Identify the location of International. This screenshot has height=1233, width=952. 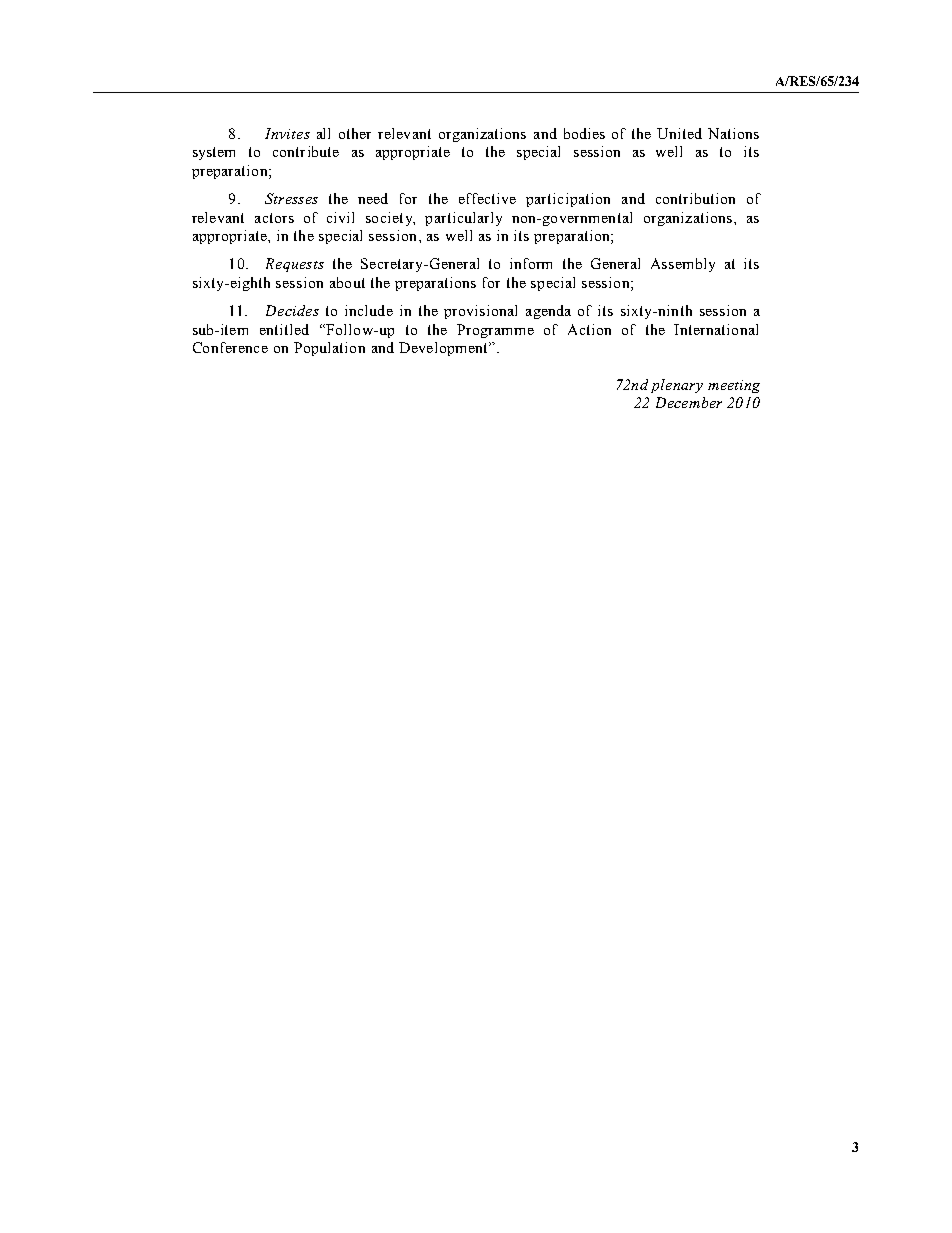
(716, 329).
